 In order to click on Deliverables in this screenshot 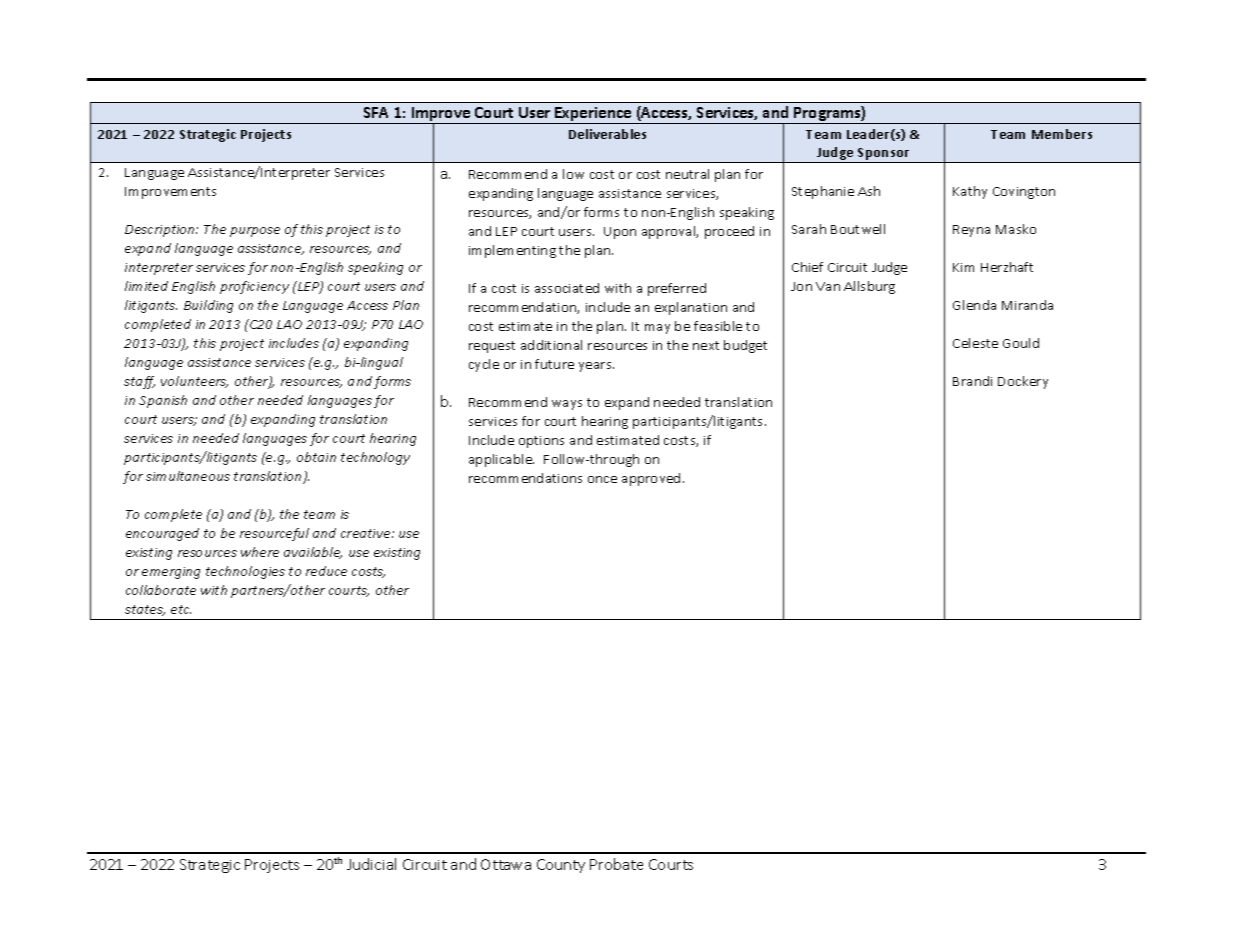, I will do `click(607, 134)`.
